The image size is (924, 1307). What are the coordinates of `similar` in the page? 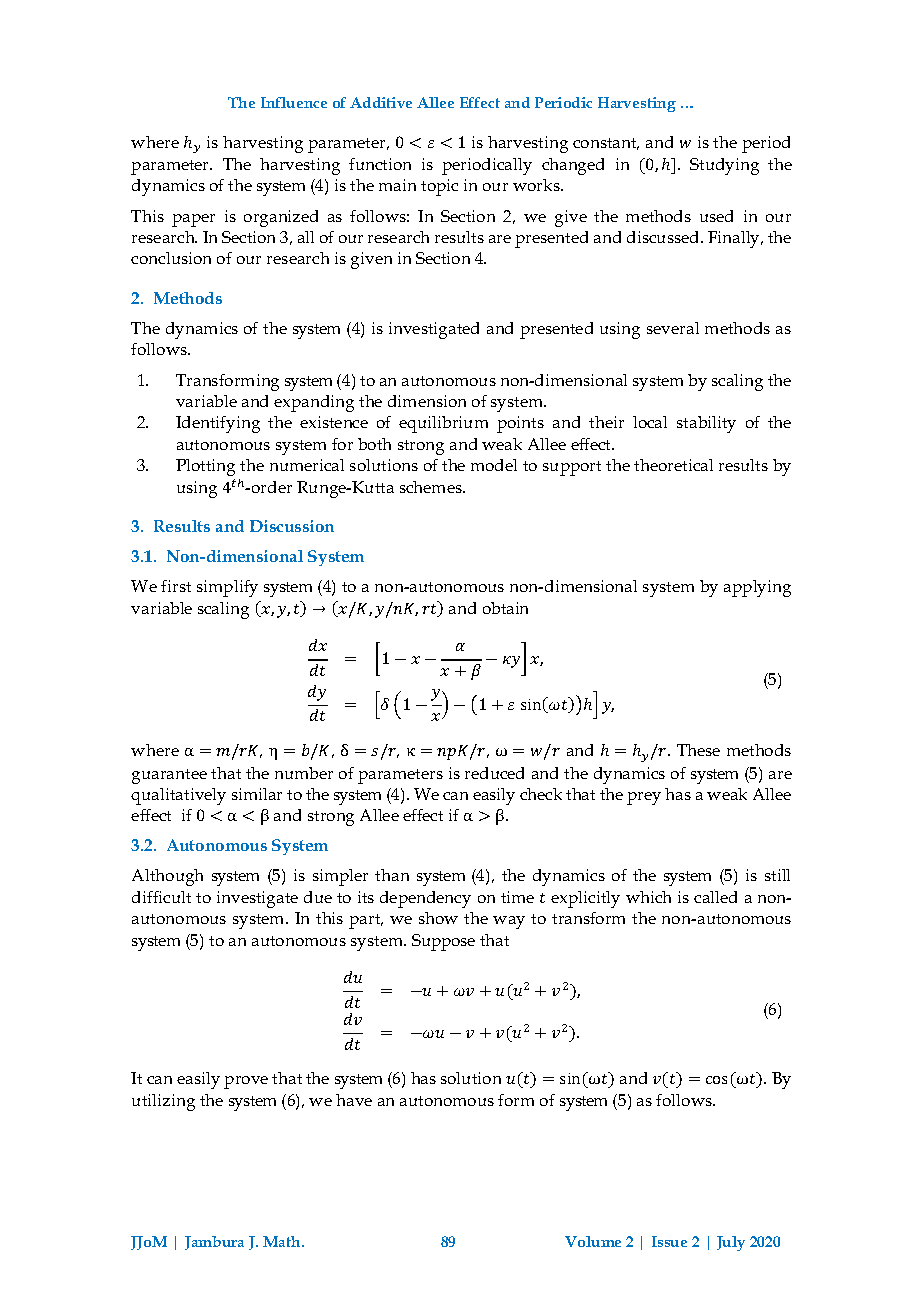 It's located at (257, 794).
